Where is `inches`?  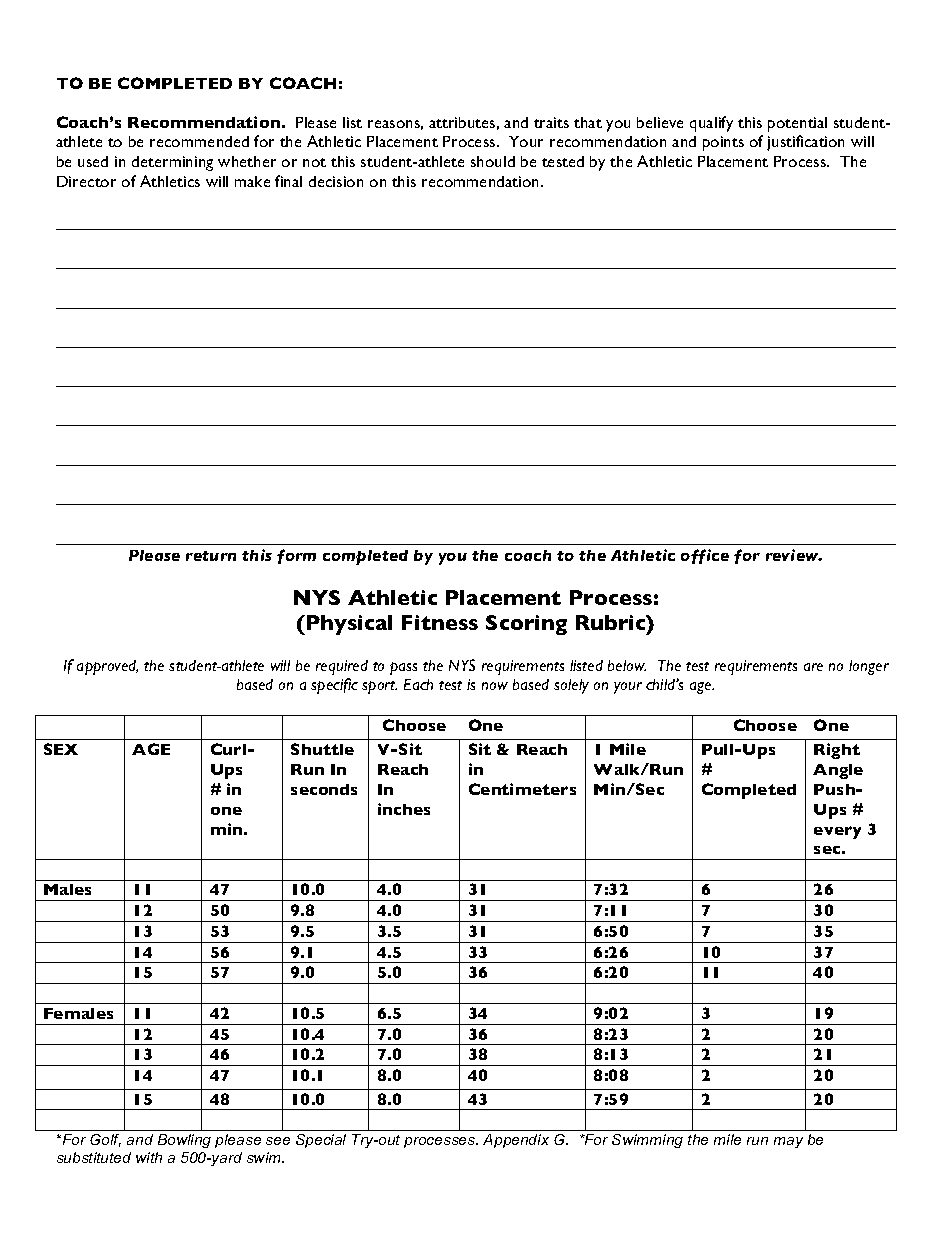
inches is located at coordinates (404, 809).
